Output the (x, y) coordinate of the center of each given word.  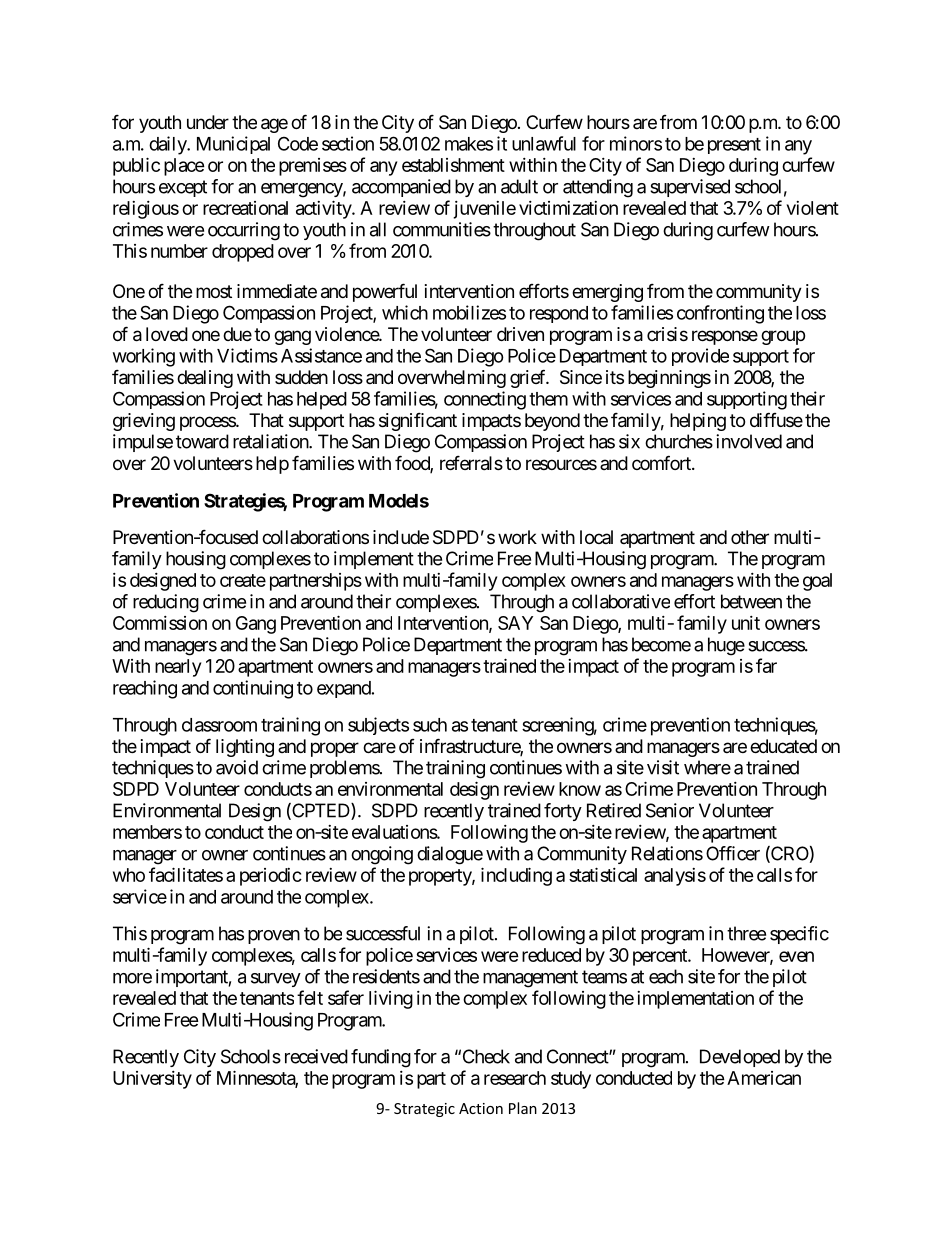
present (734, 146)
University (152, 1080)
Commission (160, 623)
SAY (515, 623)
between (751, 601)
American (764, 1078)
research (515, 1078)
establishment (453, 165)
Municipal (233, 145)
